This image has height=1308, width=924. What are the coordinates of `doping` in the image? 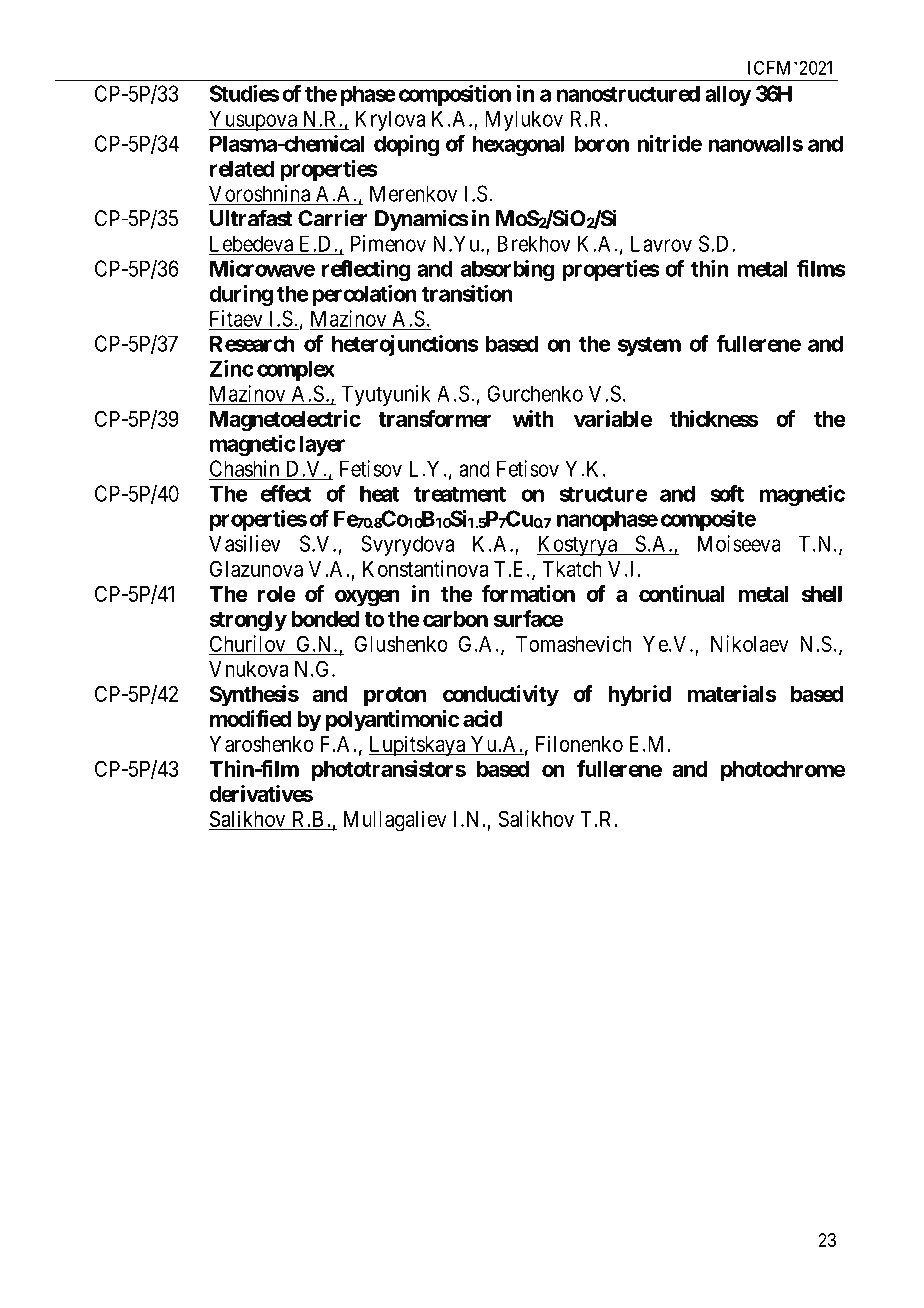 It's located at (406, 145).
